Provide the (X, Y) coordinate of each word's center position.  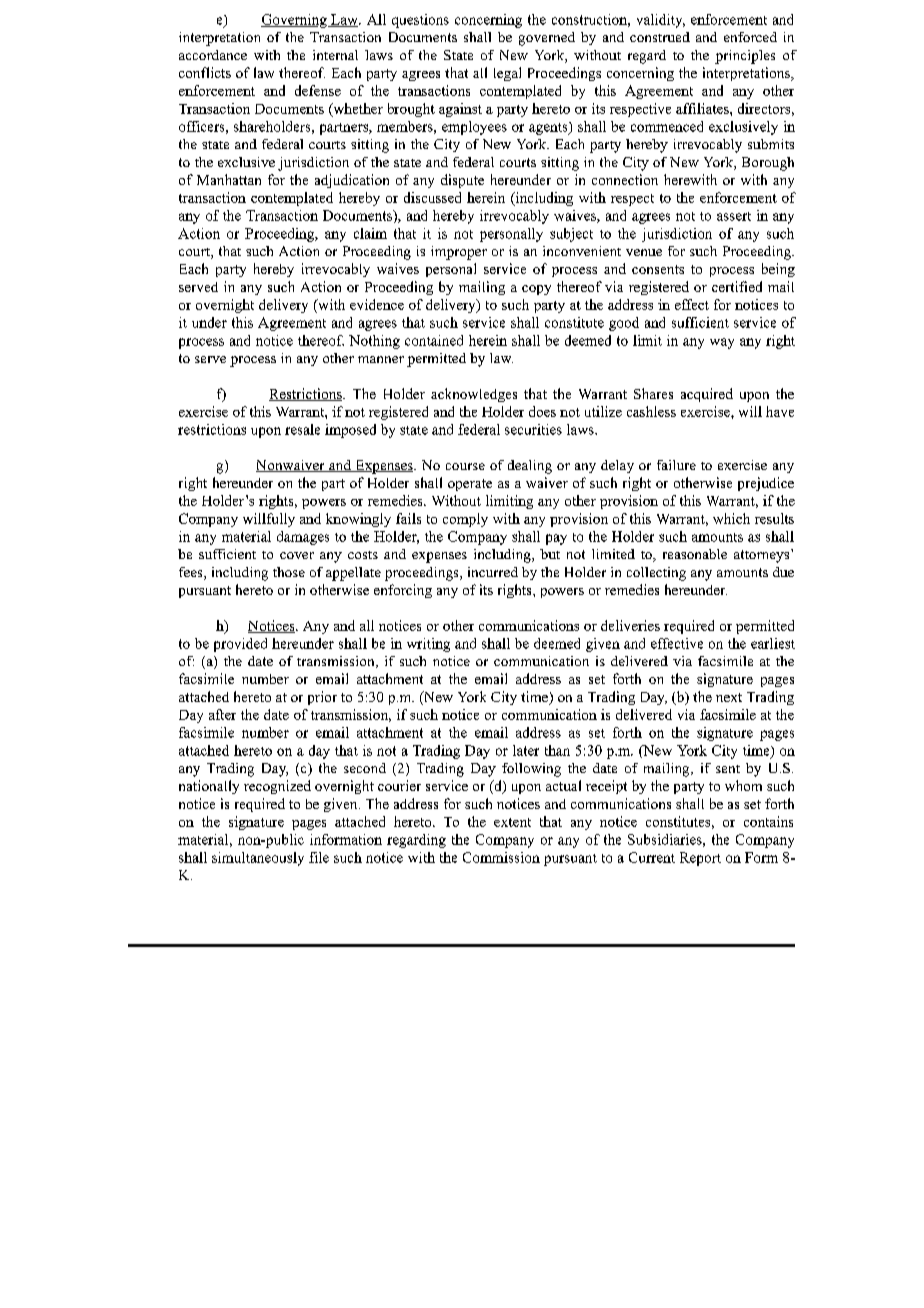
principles (745, 57)
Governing (295, 21)
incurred (493, 572)
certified (737, 286)
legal (507, 74)
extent (512, 822)
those (289, 572)
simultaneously (258, 859)
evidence (377, 304)
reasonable (695, 554)
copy (536, 290)
